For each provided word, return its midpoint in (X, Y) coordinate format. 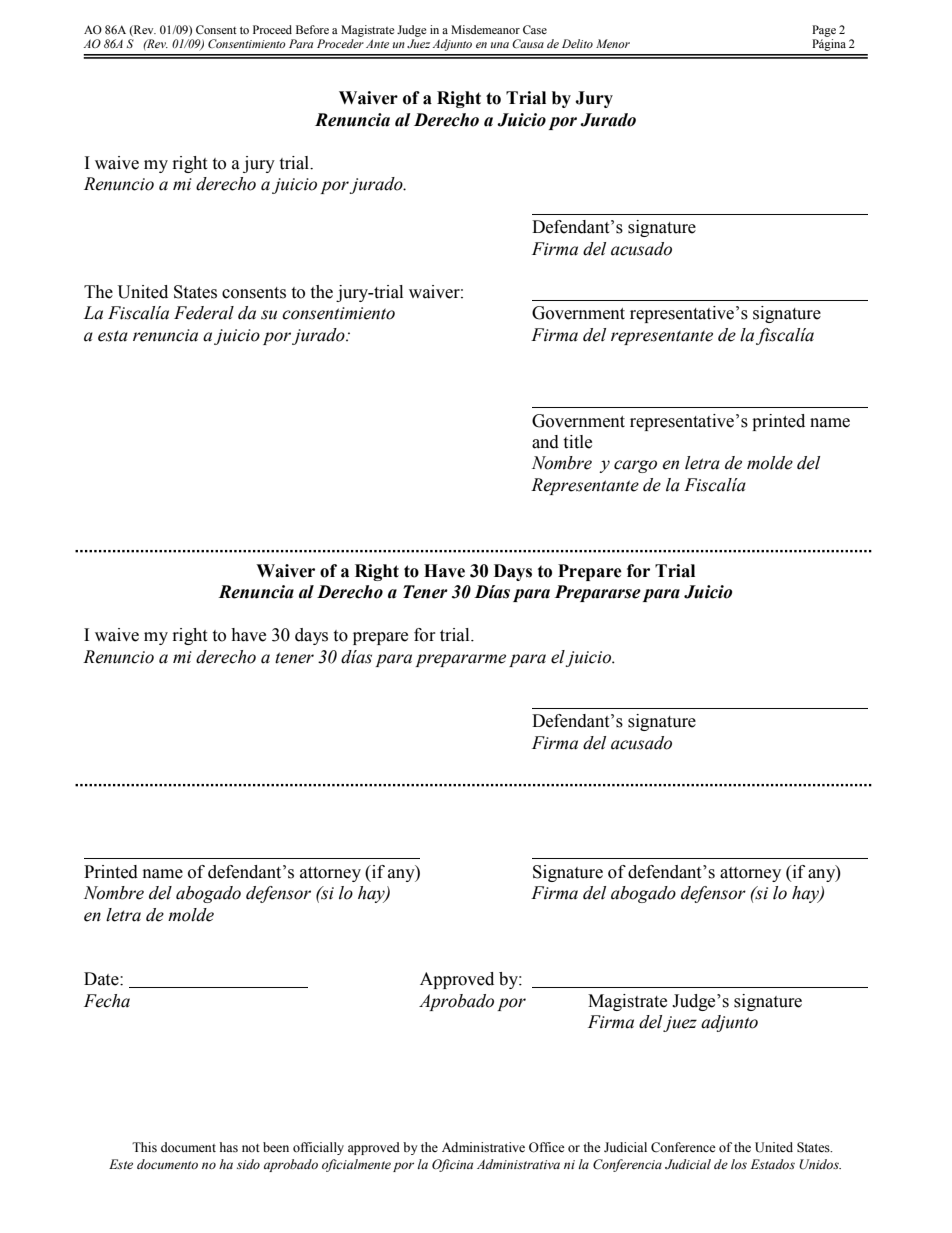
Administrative (483, 1147)
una (500, 45)
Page (824, 31)
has (229, 1147)
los (739, 1164)
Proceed (272, 29)
